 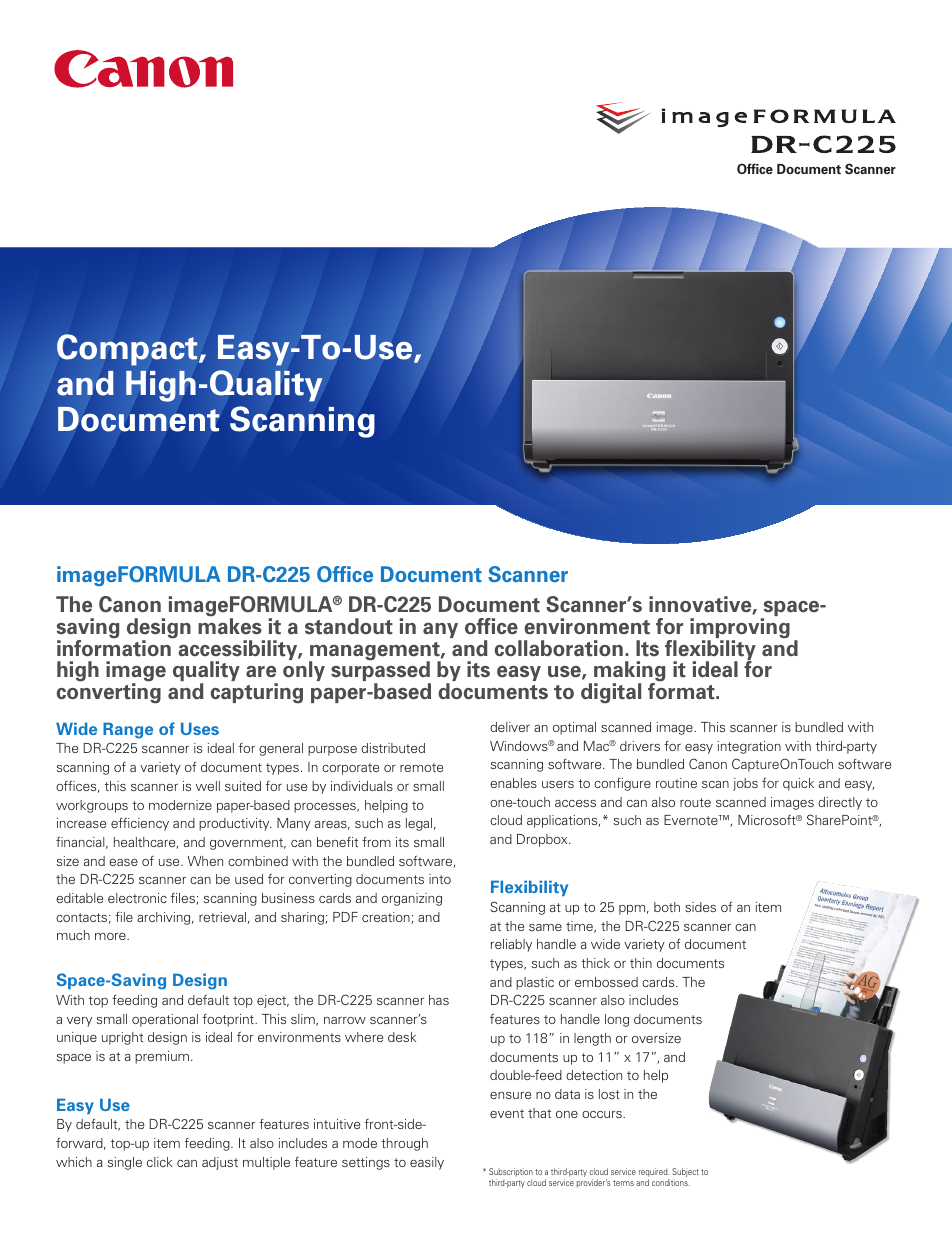 I want to click on both, so click(x=667, y=907).
